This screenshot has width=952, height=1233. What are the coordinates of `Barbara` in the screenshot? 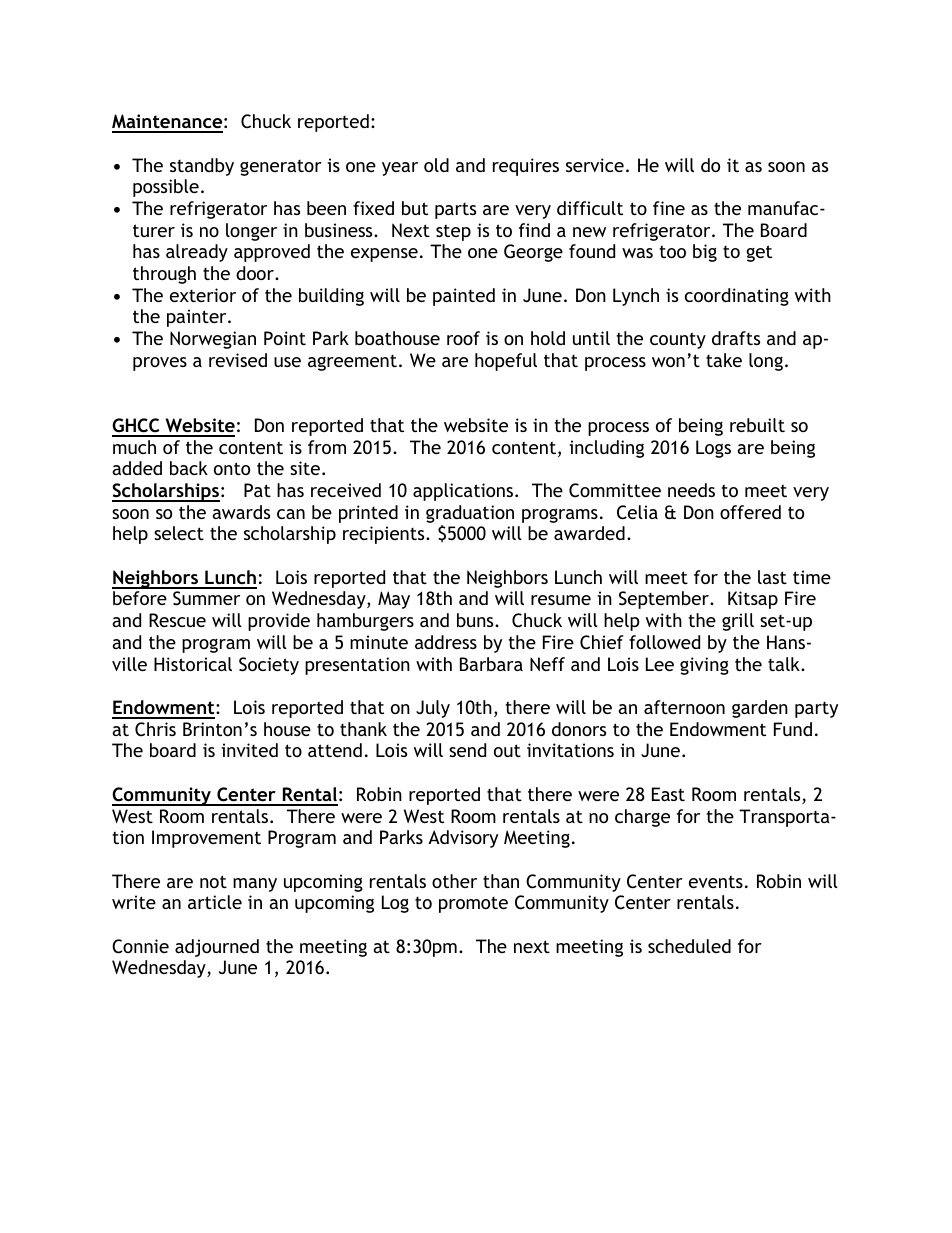 It's located at (491, 664).
